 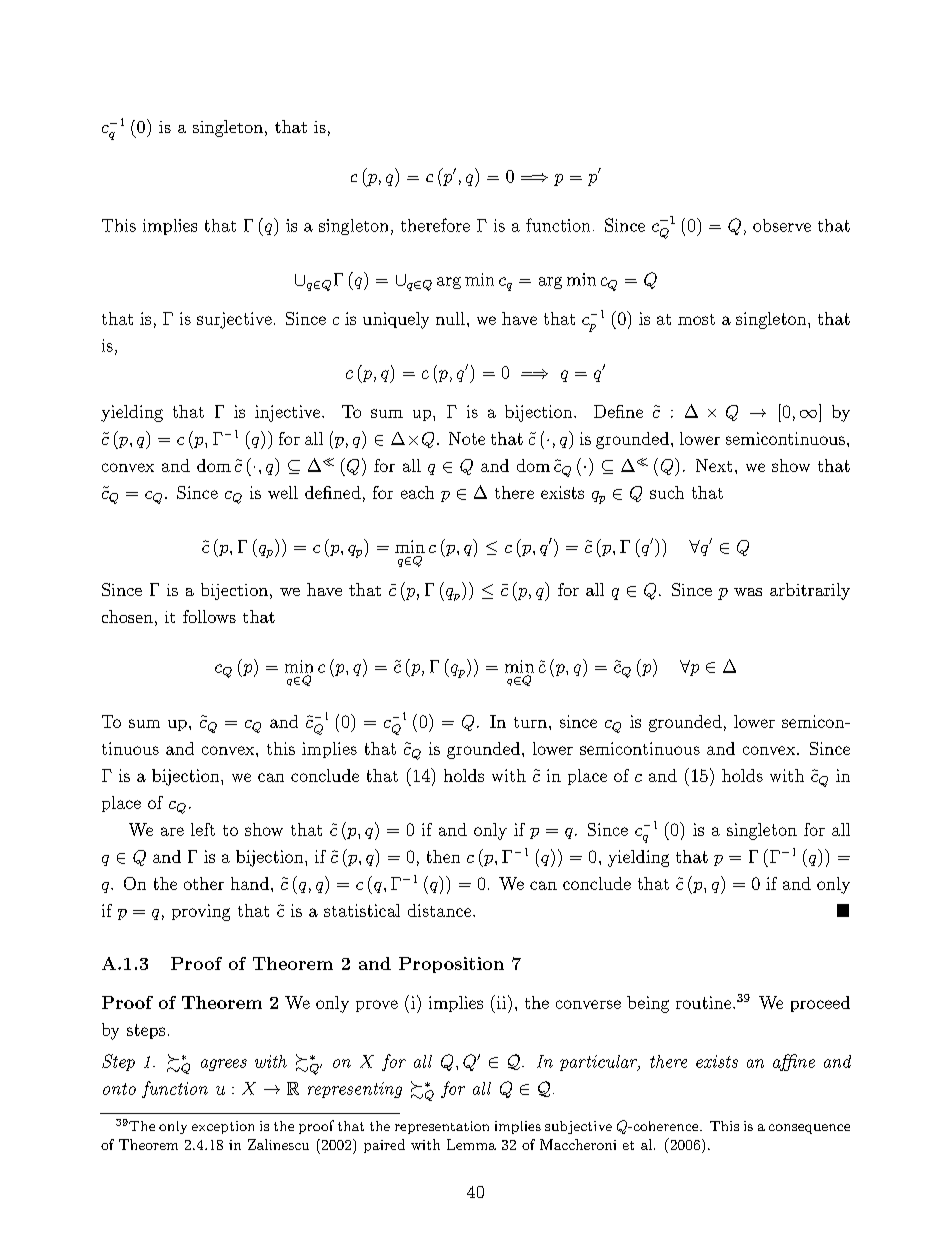 What do you see at coordinates (283, 492) in the screenshot?
I see `well` at bounding box center [283, 492].
